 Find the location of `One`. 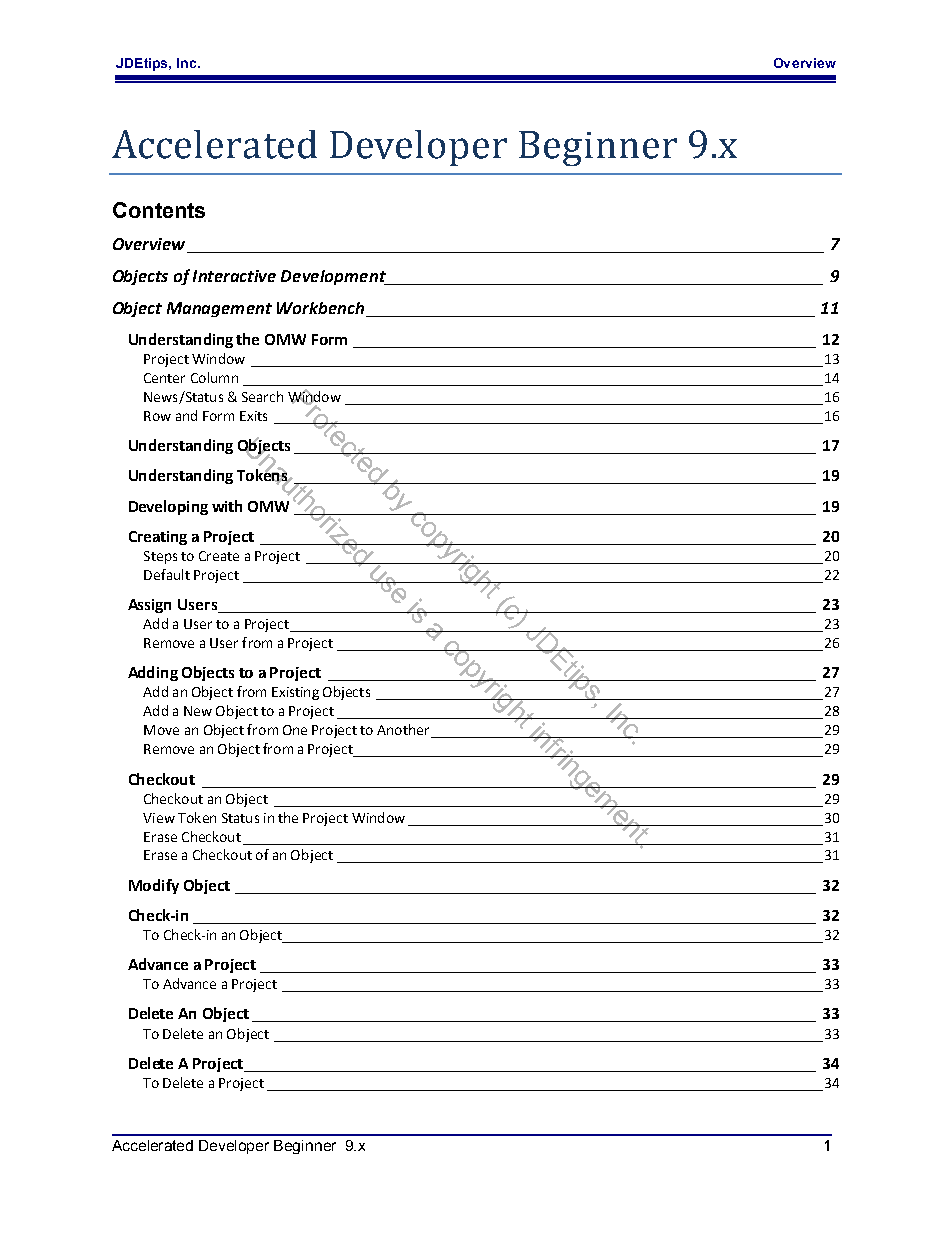

One is located at coordinates (295, 730).
